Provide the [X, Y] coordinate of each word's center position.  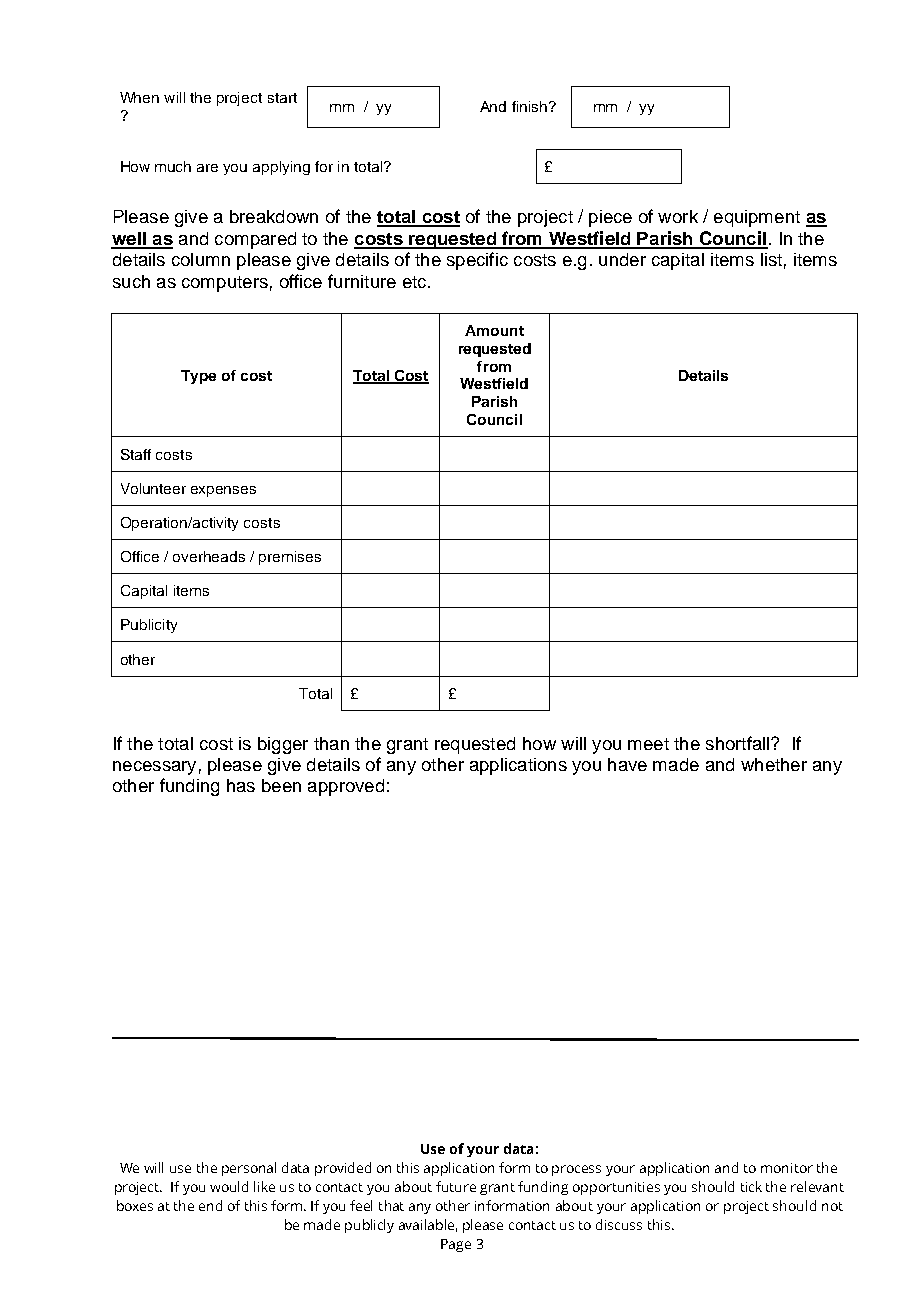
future [456, 1186]
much [173, 166]
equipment [757, 218]
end [210, 1205]
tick [751, 1186]
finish [529, 106]
